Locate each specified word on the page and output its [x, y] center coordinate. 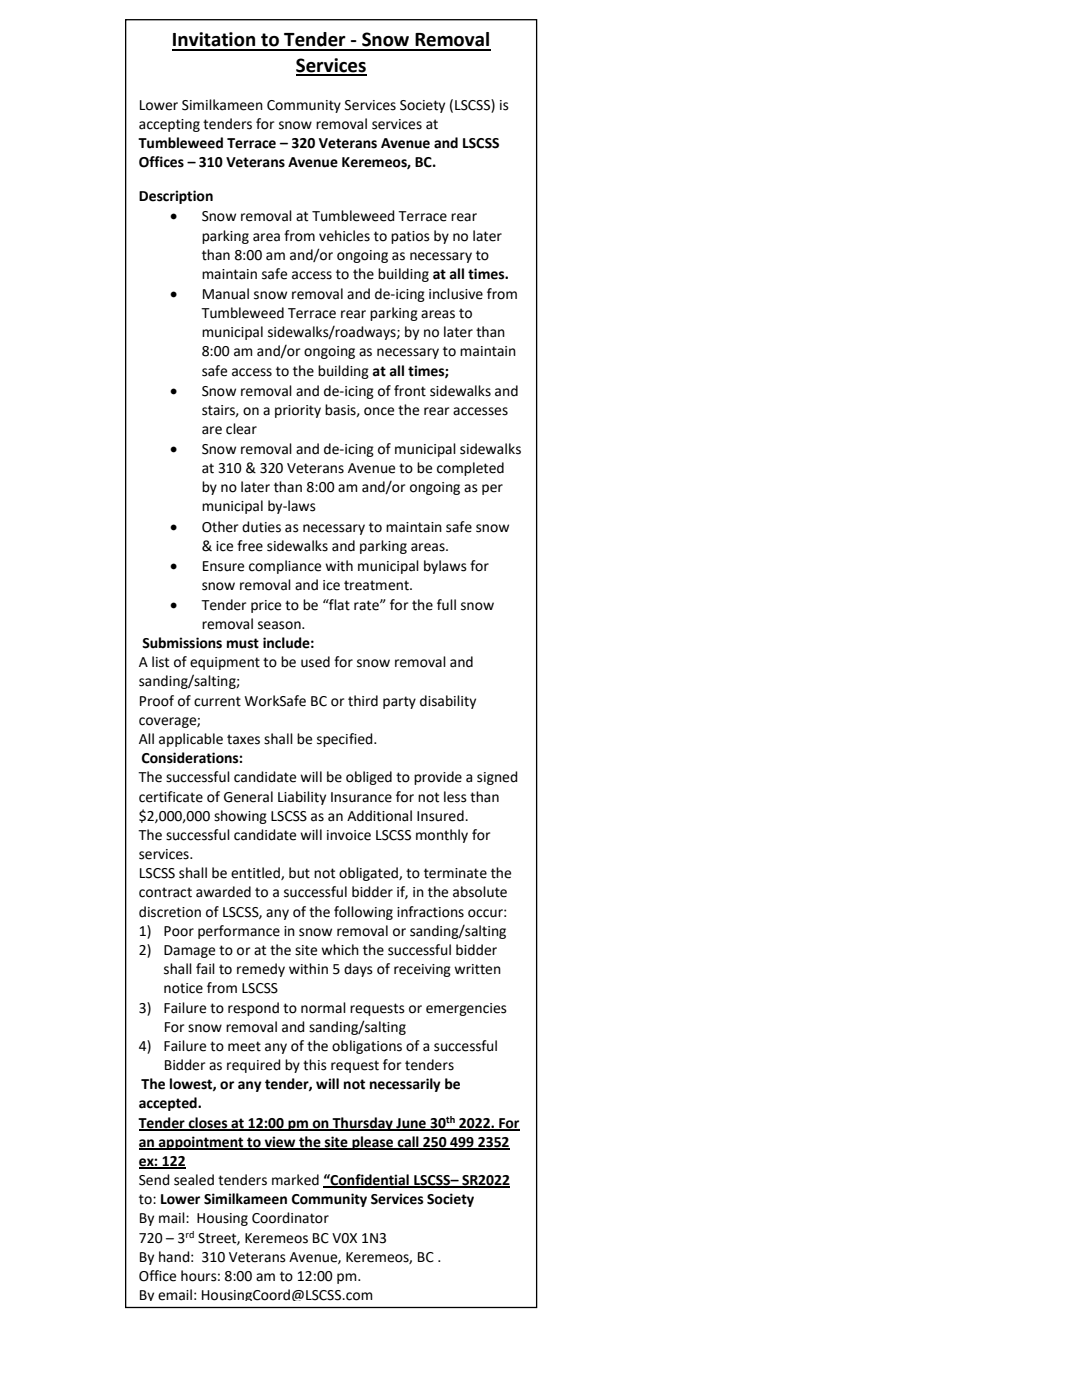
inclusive [456, 294]
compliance [285, 567]
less [455, 797]
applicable [191, 740]
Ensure [223, 566]
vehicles [344, 236]
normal [323, 1008]
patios [410, 237]
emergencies [466, 1009]
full [446, 605]
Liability [302, 798]
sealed [194, 1180]
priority [298, 411]
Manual [226, 294]
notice [183, 988]
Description [176, 197]
